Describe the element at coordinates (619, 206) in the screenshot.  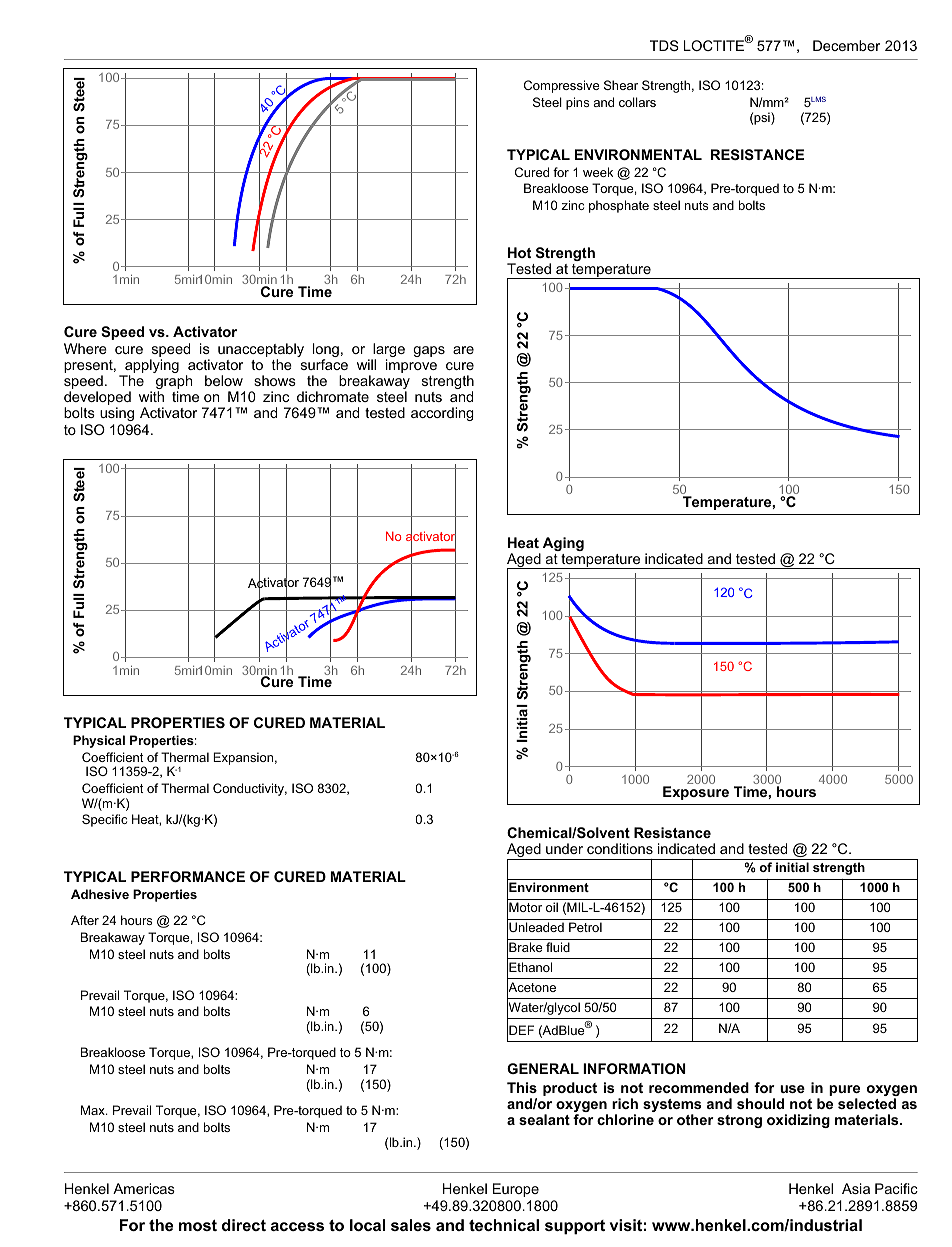
I see `phosphate` at that location.
